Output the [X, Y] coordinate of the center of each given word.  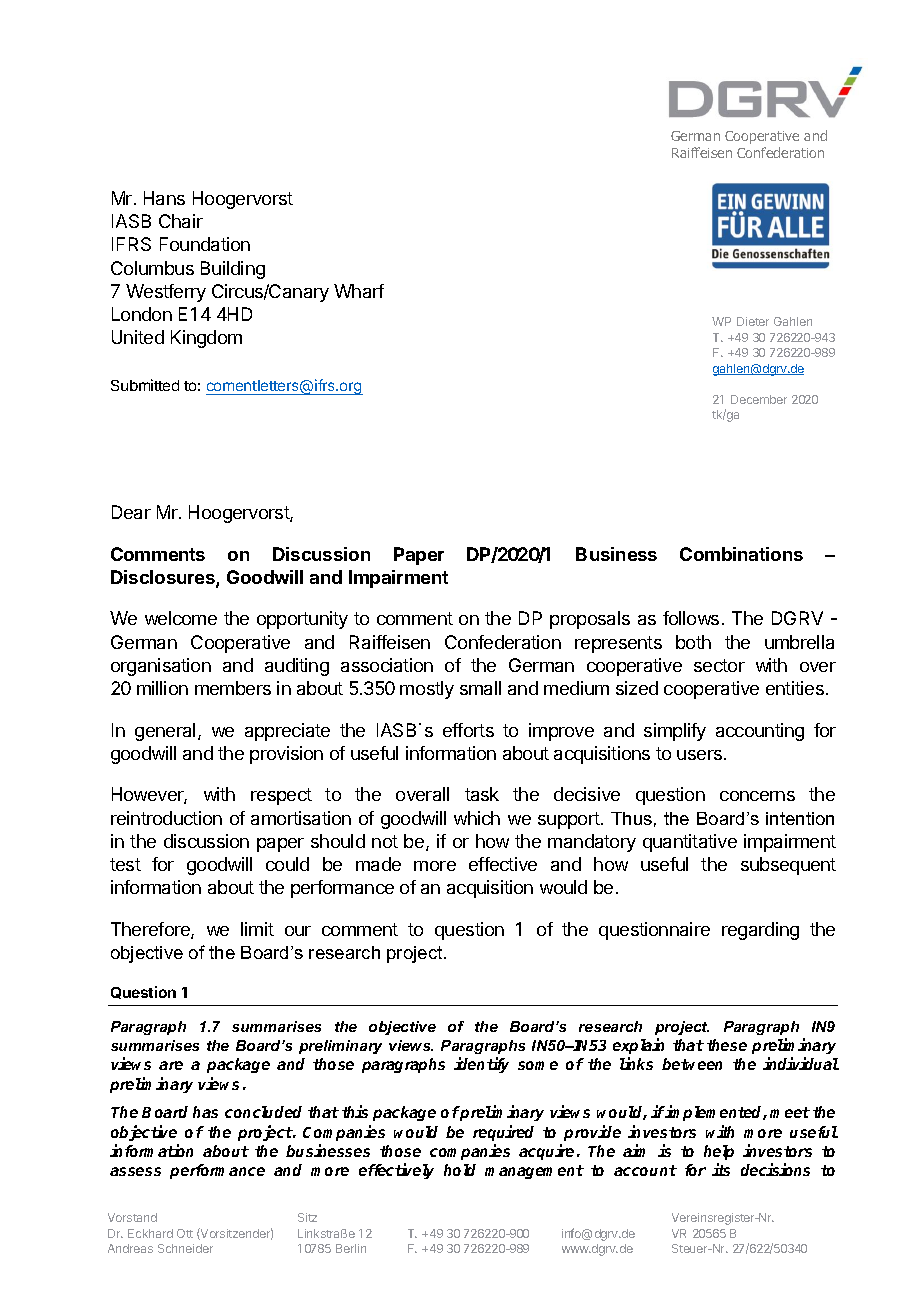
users [699, 755]
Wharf [359, 291]
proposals [590, 620]
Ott [185, 1233]
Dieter [753, 321]
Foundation [205, 244]
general [165, 732]
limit [257, 929]
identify [481, 1065]
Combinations [741, 554]
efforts [468, 730]
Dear [131, 512]
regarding [760, 931]
